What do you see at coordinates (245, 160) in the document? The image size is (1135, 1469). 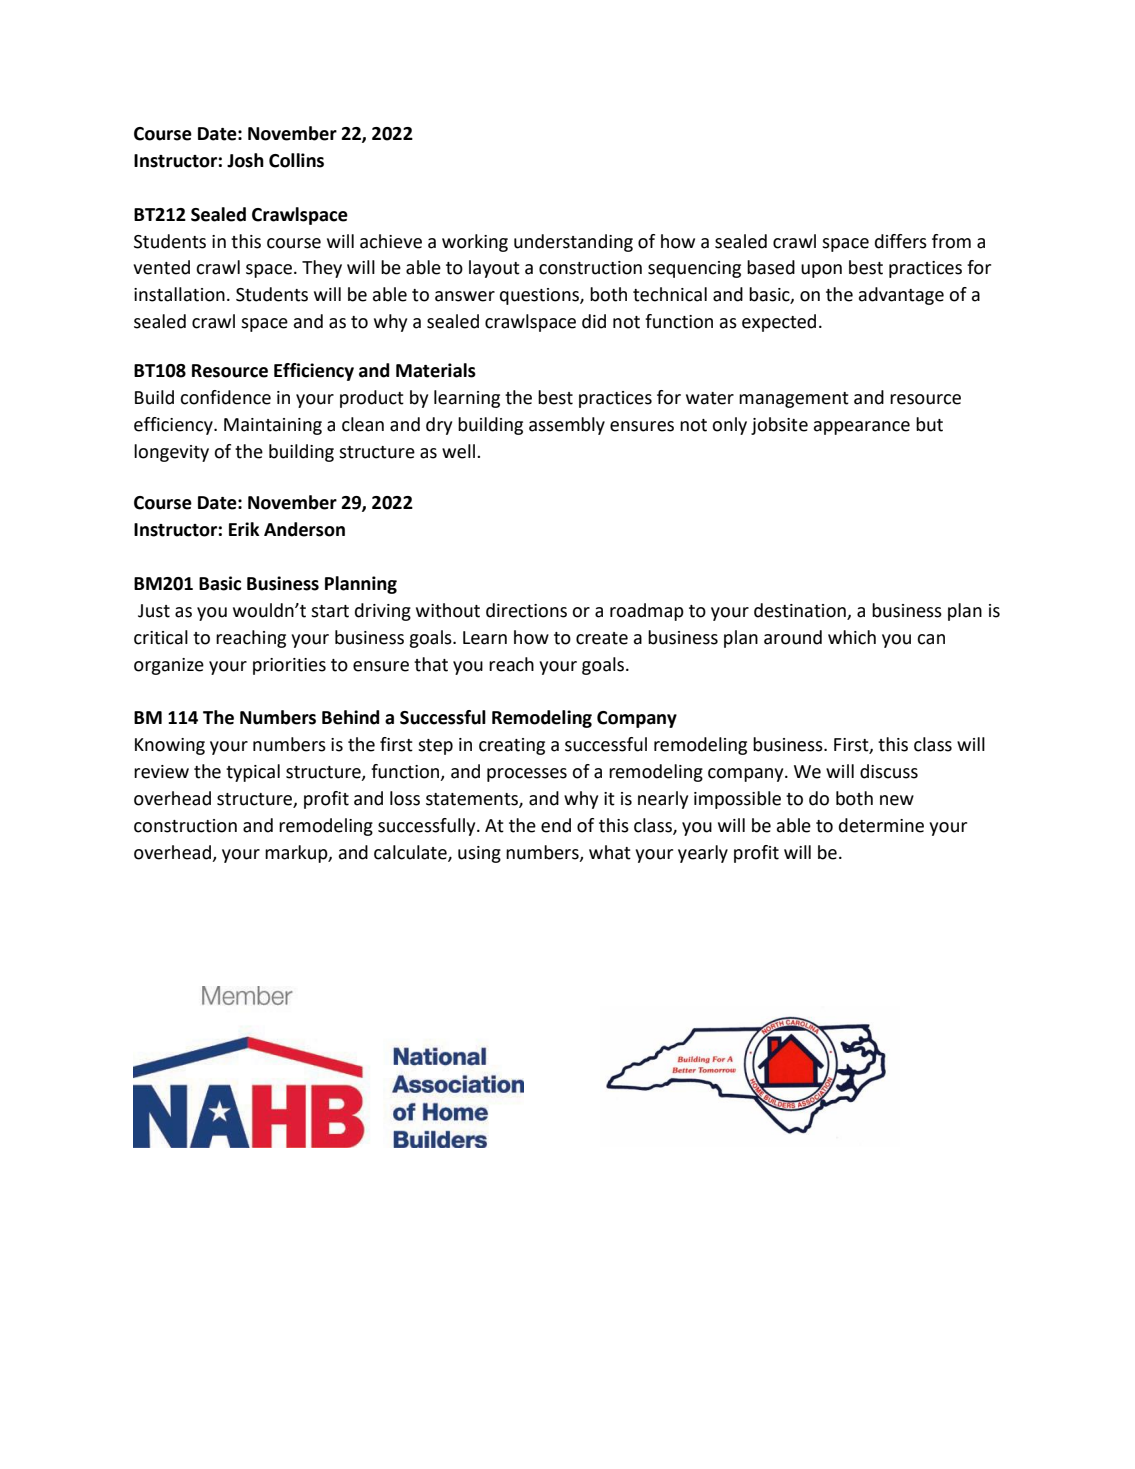 I see `Josh` at bounding box center [245, 160].
